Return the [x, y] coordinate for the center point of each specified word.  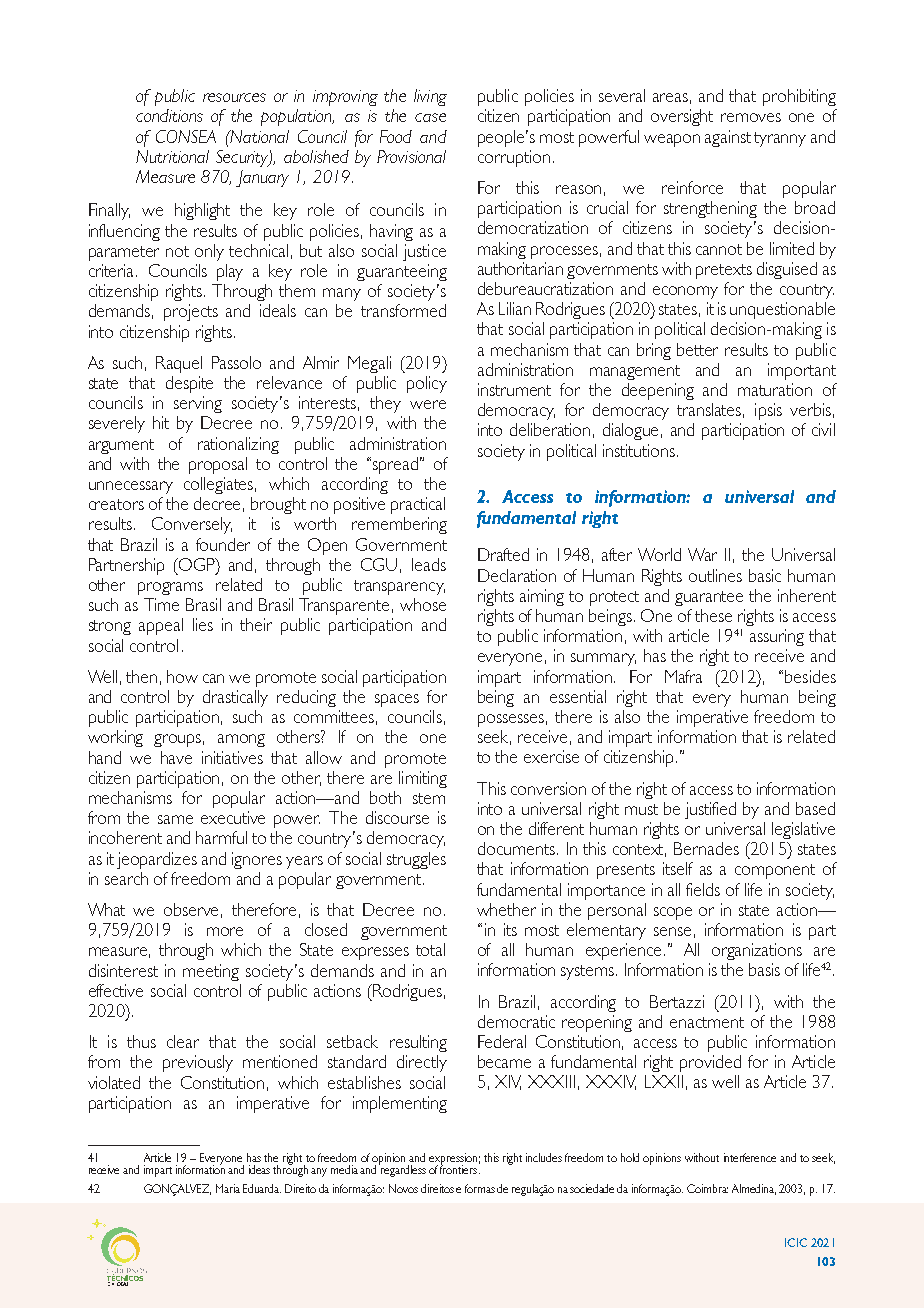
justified [710, 810]
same [175, 819]
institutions [639, 450]
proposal [218, 465]
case [430, 117]
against [728, 138]
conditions [169, 115]
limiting [423, 779]
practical [418, 505]
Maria [228, 1188]
